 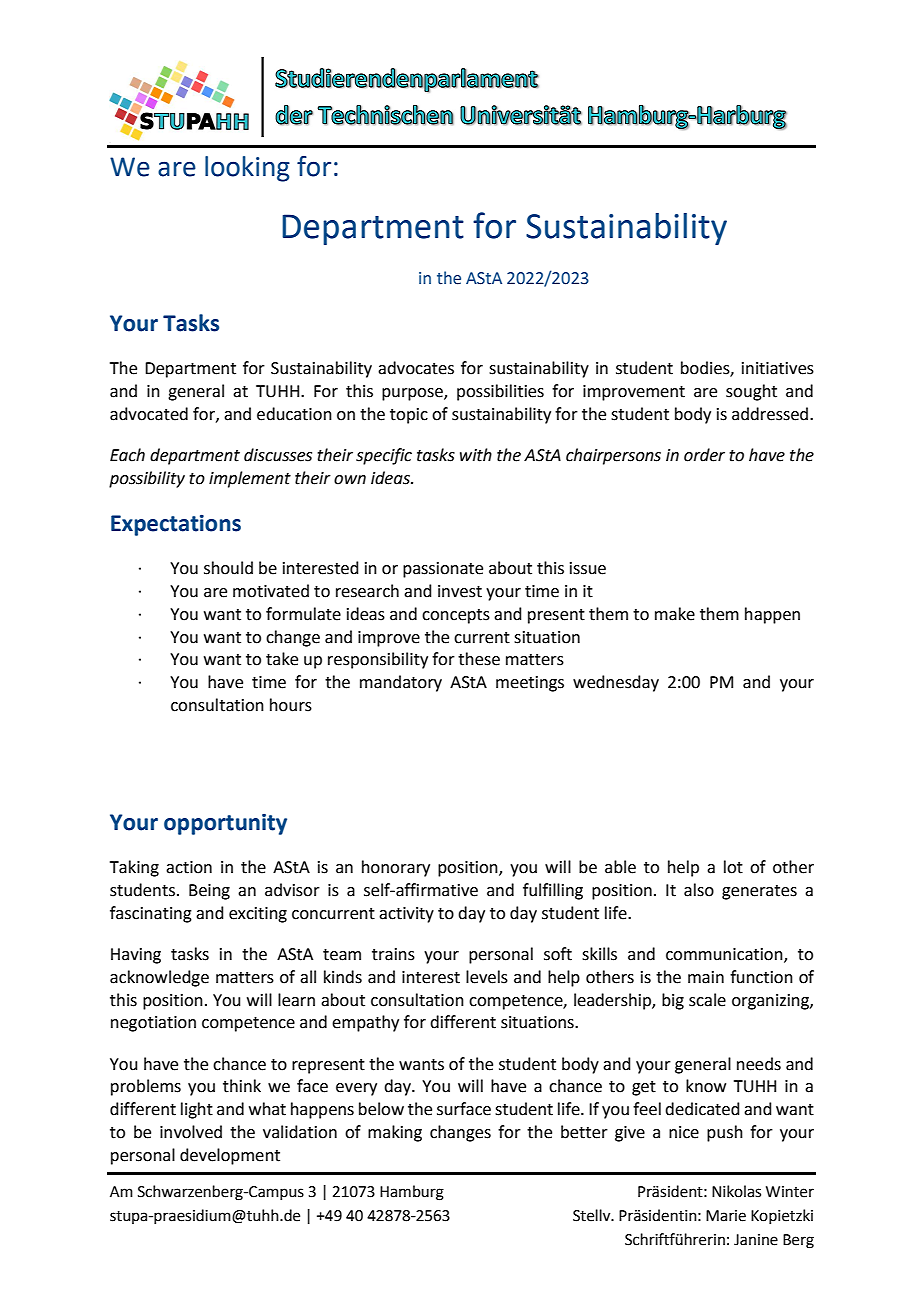 I want to click on these, so click(x=479, y=659).
